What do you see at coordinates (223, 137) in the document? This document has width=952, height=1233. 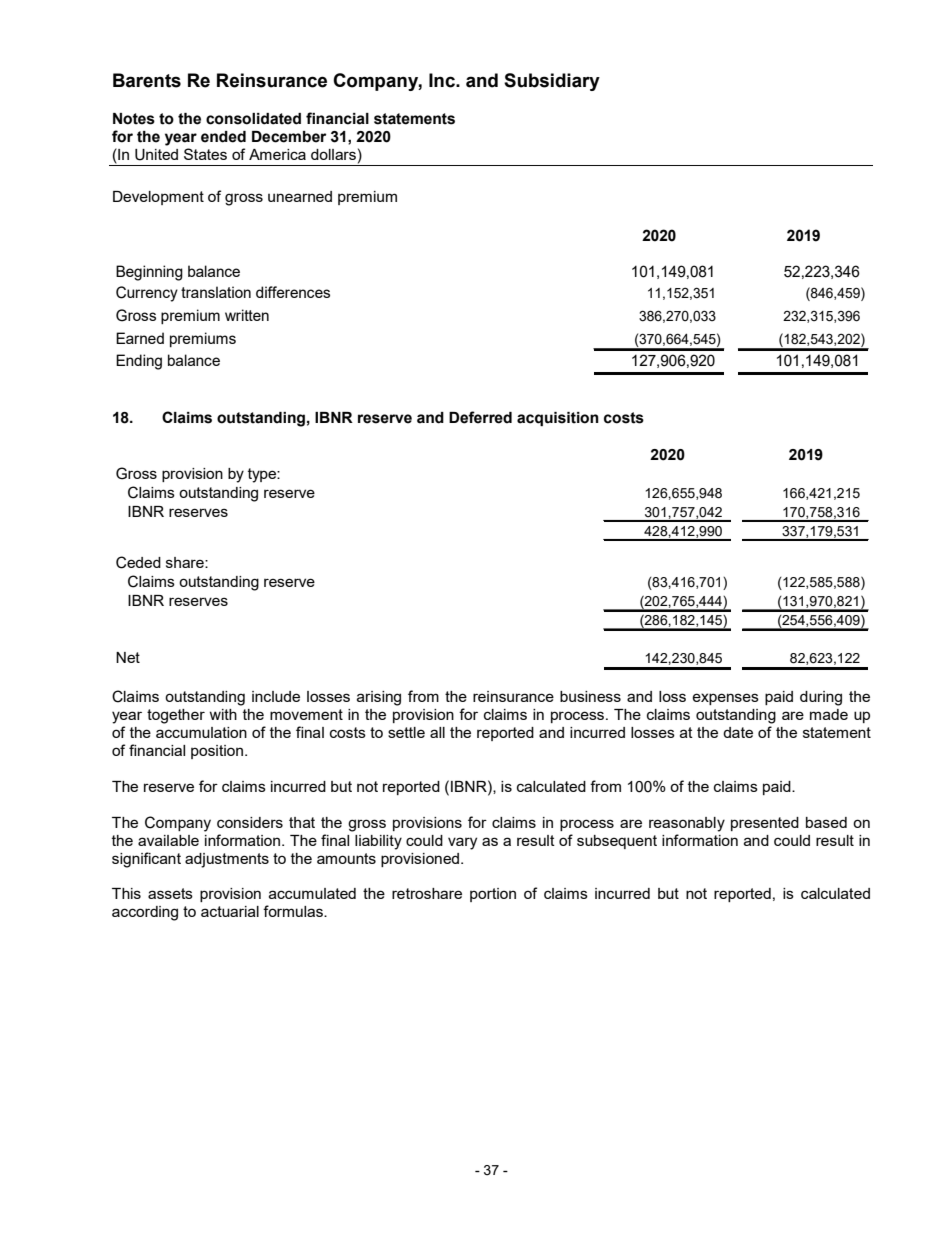 I see `ended` at bounding box center [223, 137].
